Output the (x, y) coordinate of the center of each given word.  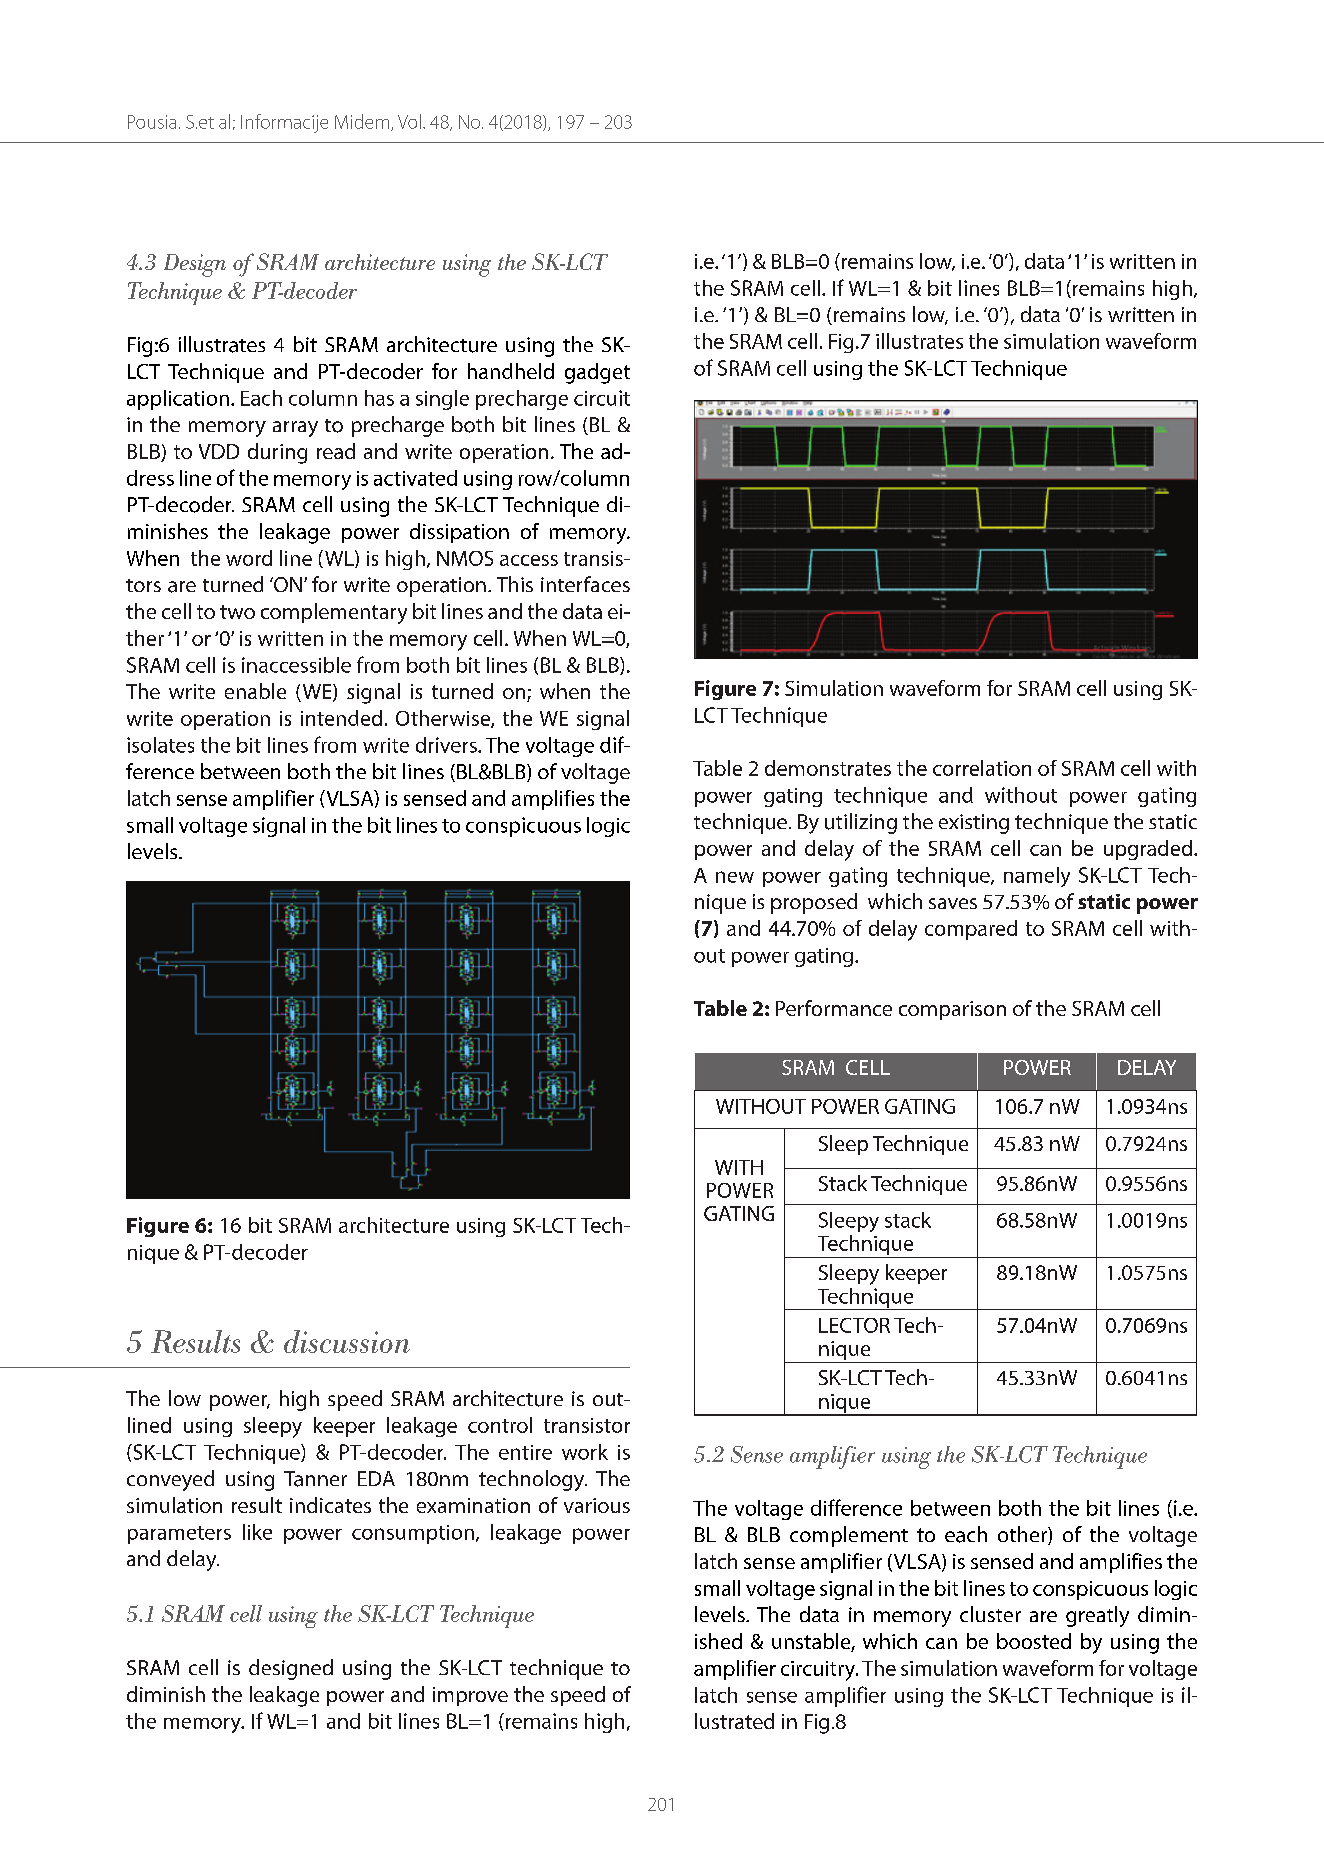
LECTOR (854, 1325)
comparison (952, 1010)
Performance (834, 1008)
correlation (982, 768)
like (257, 1532)
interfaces (585, 584)
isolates (160, 745)
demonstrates (828, 768)
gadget (597, 373)
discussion (347, 1341)
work (585, 1452)
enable (255, 691)
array (295, 429)
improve (470, 1696)
